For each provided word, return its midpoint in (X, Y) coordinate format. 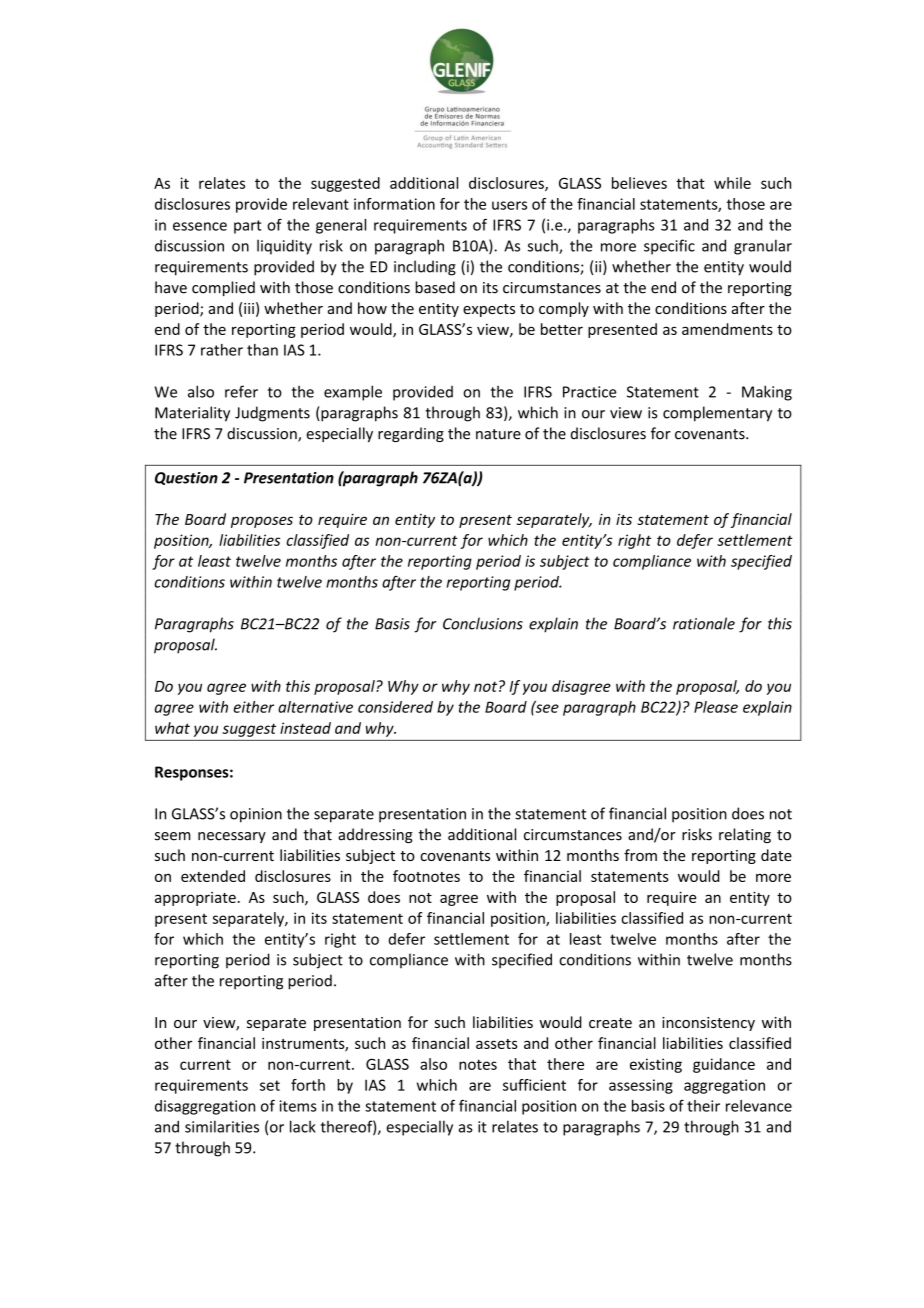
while (732, 183)
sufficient (534, 1085)
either (253, 707)
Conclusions (483, 623)
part (248, 227)
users (509, 205)
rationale (704, 623)
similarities (222, 1126)
